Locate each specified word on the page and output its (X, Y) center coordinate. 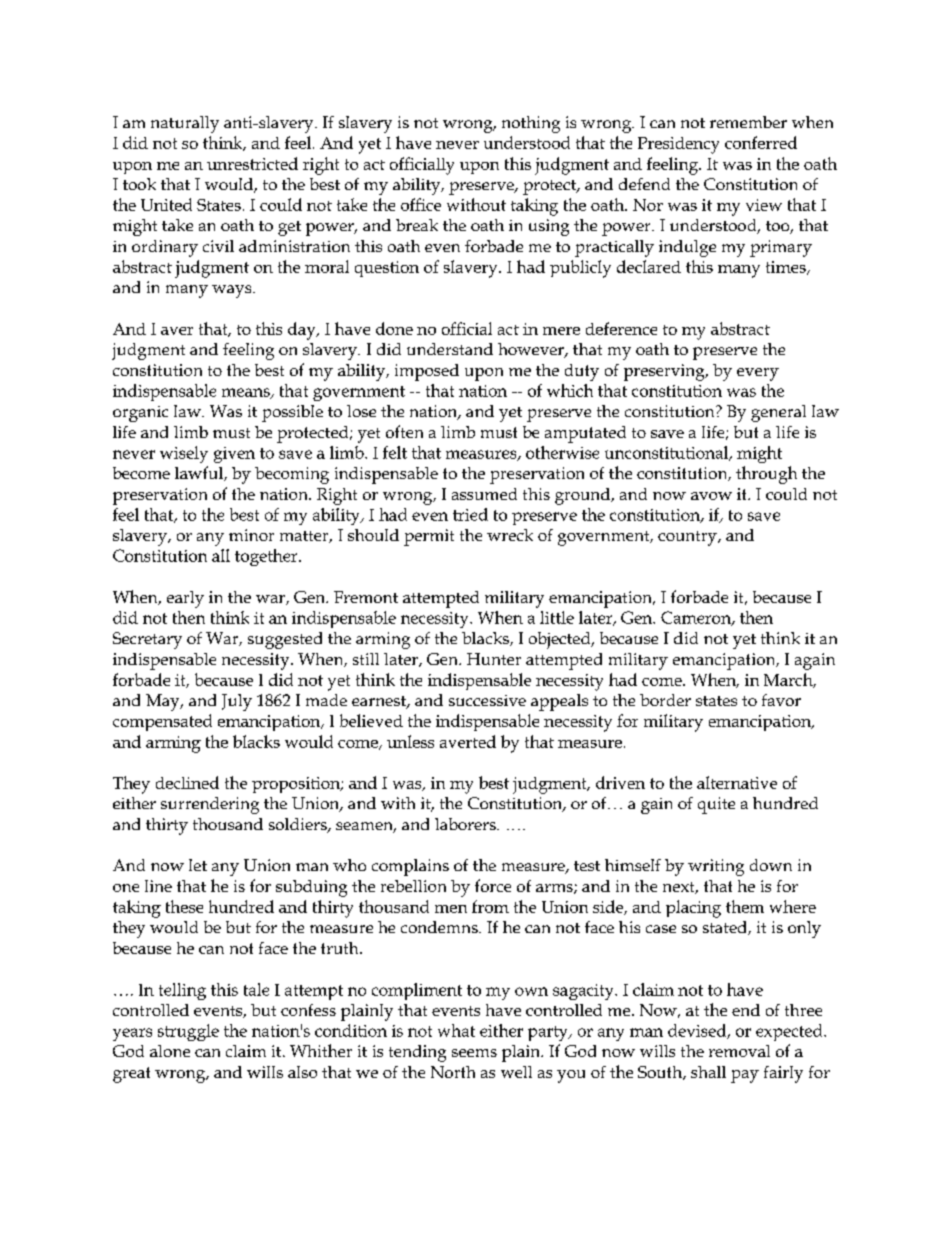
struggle (188, 1032)
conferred (761, 142)
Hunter (494, 659)
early (185, 599)
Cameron (697, 618)
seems (474, 1053)
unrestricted (252, 163)
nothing (531, 124)
